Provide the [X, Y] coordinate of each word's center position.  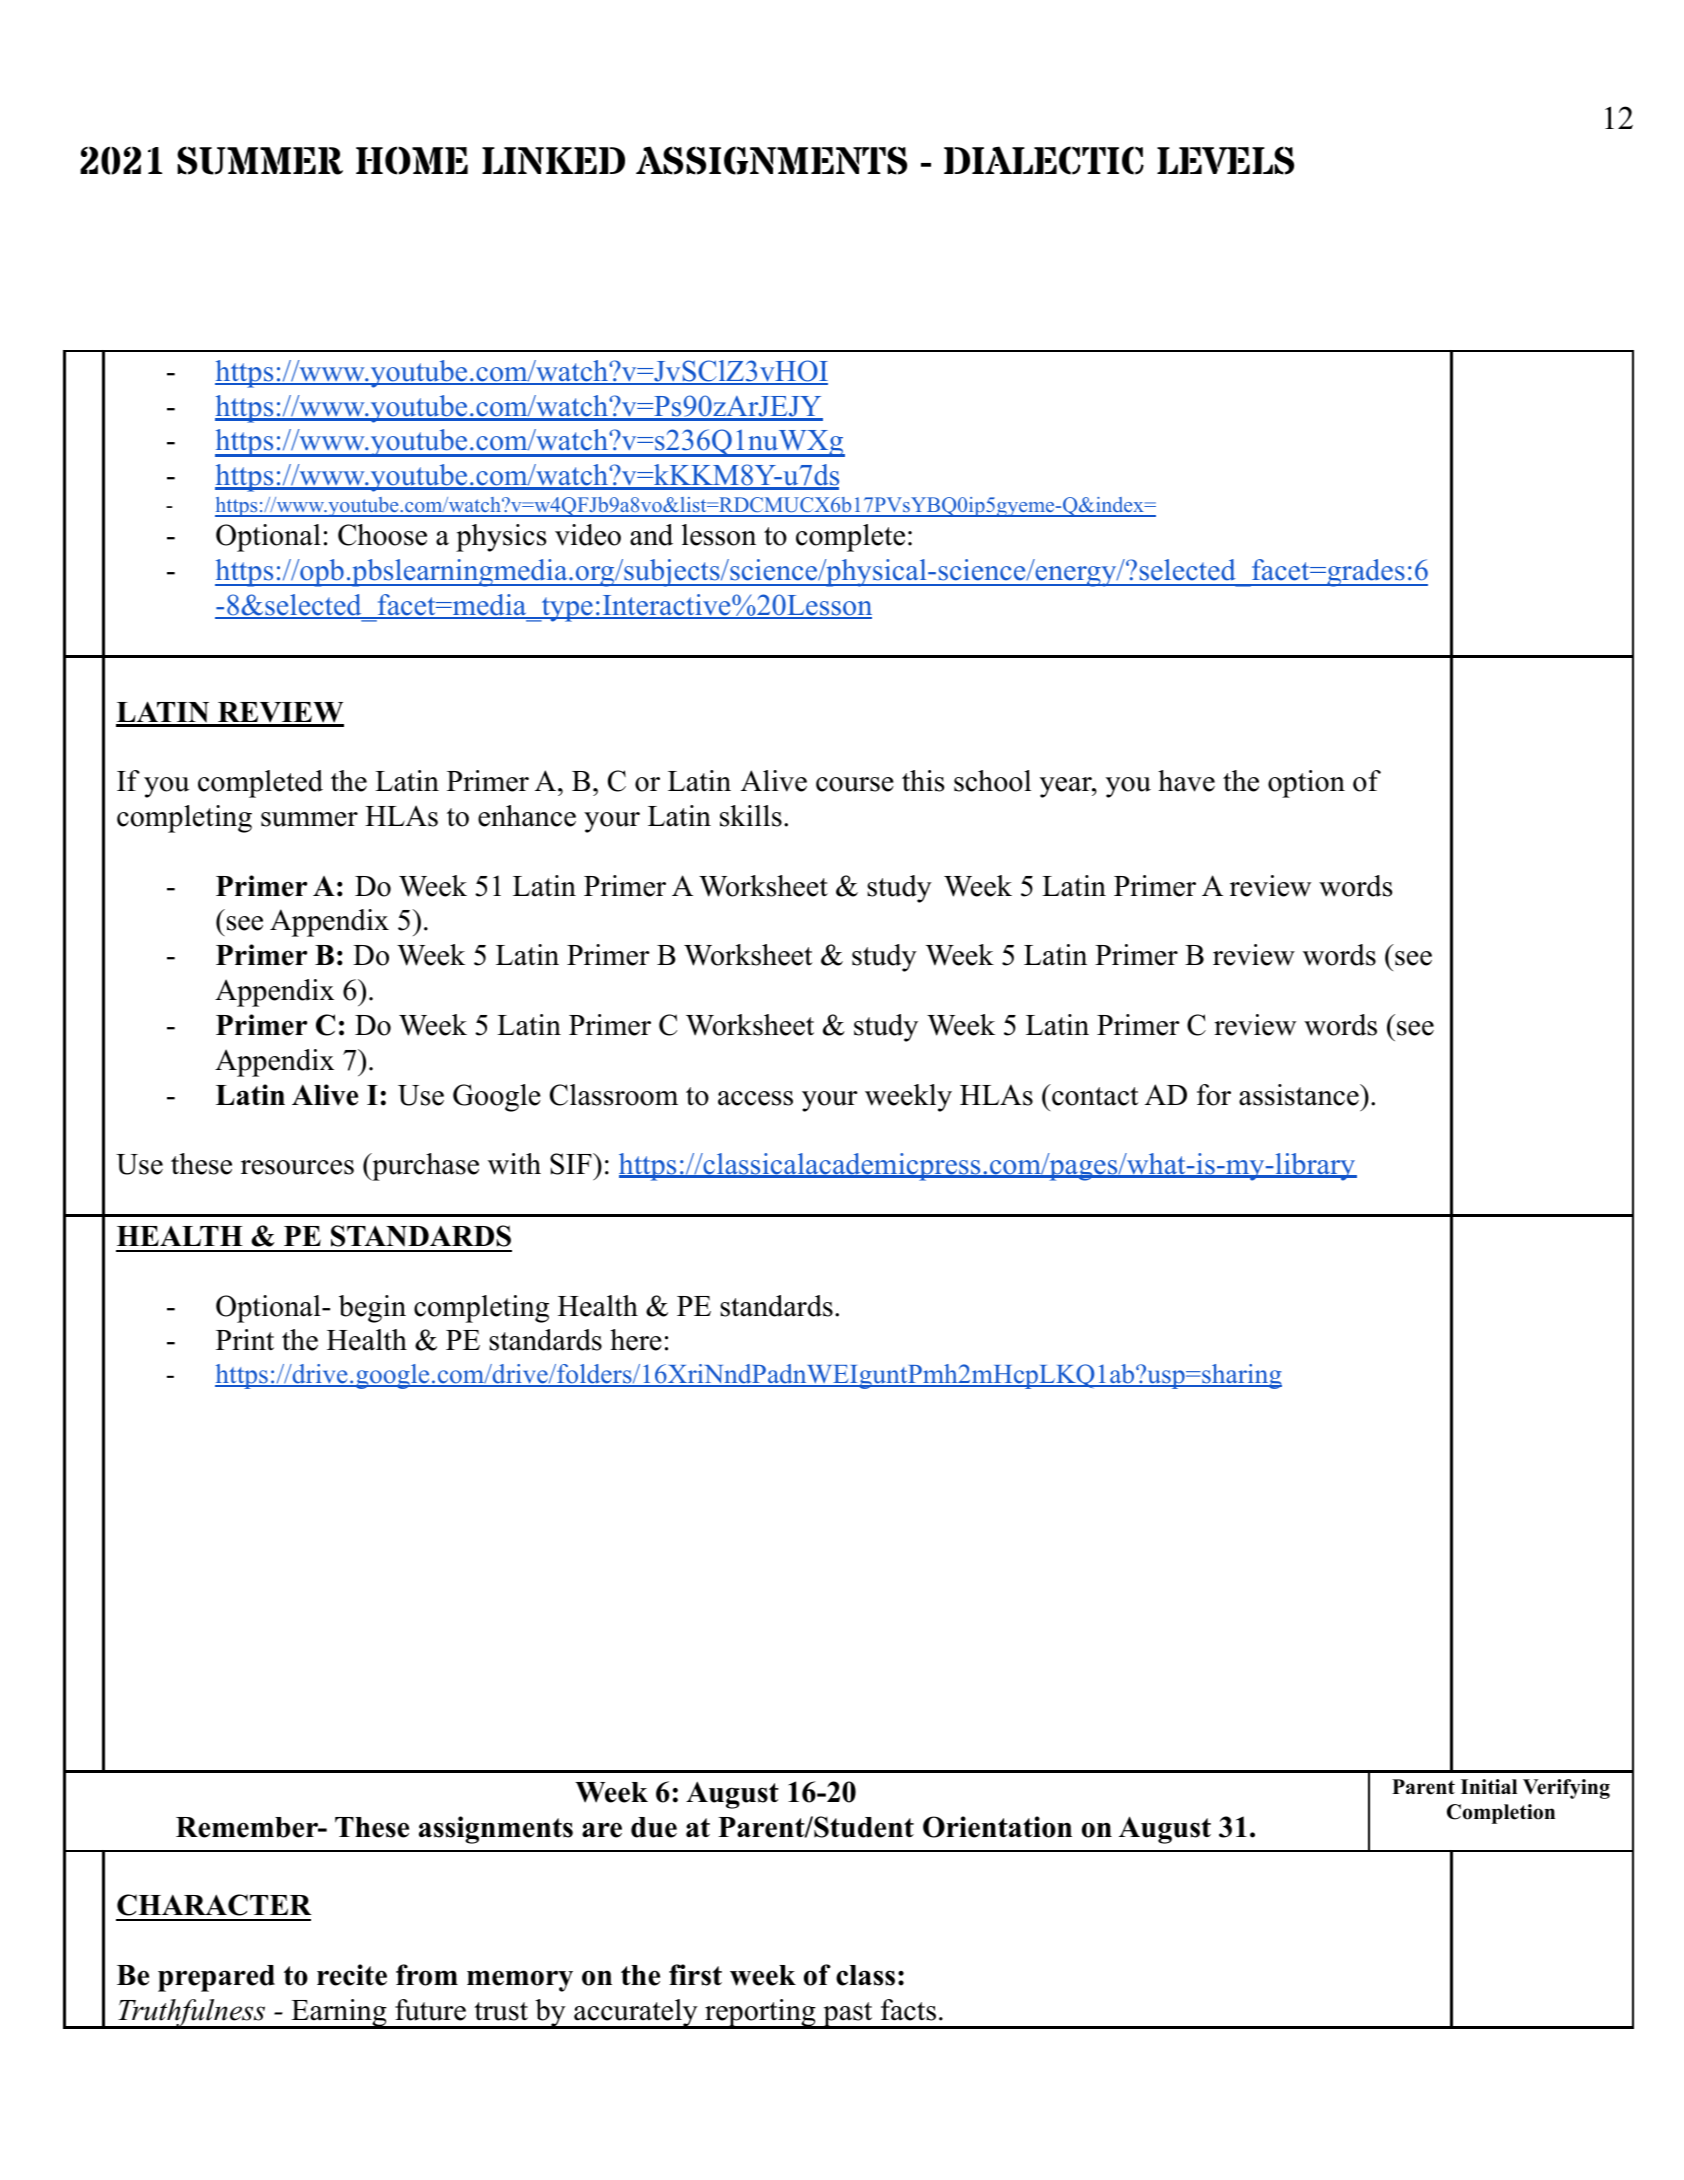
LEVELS [1225, 160]
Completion [1501, 1814]
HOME [412, 160]
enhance [527, 816]
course [855, 784]
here [636, 1340]
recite [352, 1975]
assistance [1300, 1095]
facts [908, 2010]
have [1186, 781]
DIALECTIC [1044, 160]
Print [245, 1339]
